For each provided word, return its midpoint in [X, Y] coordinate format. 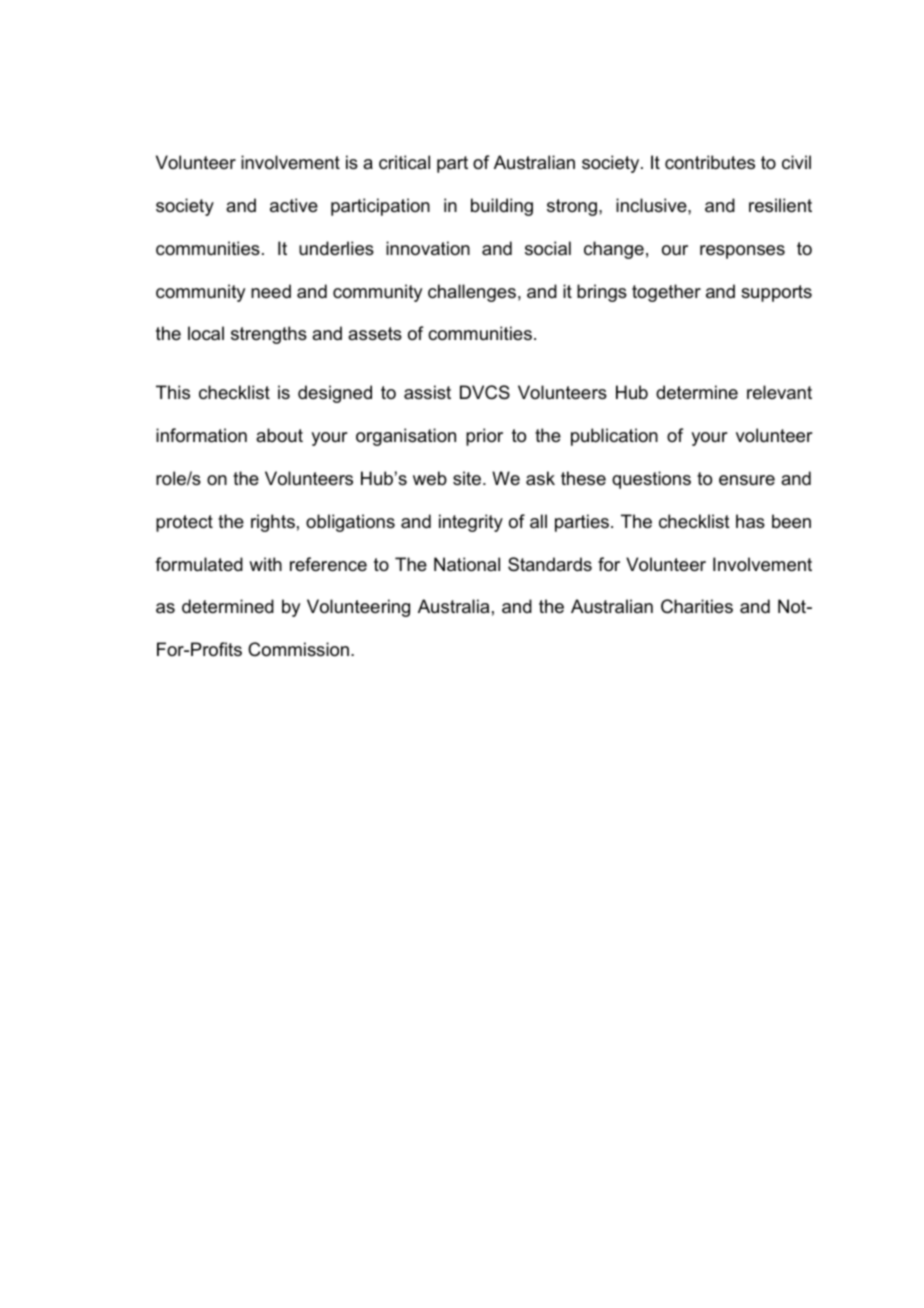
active [294, 205]
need [271, 291]
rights [273, 523]
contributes [710, 162]
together [666, 293]
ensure [747, 480]
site [467, 478]
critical [404, 162]
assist [427, 392]
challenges [472, 293]
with [265, 564]
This [173, 392]
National [467, 564]
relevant [779, 392]
